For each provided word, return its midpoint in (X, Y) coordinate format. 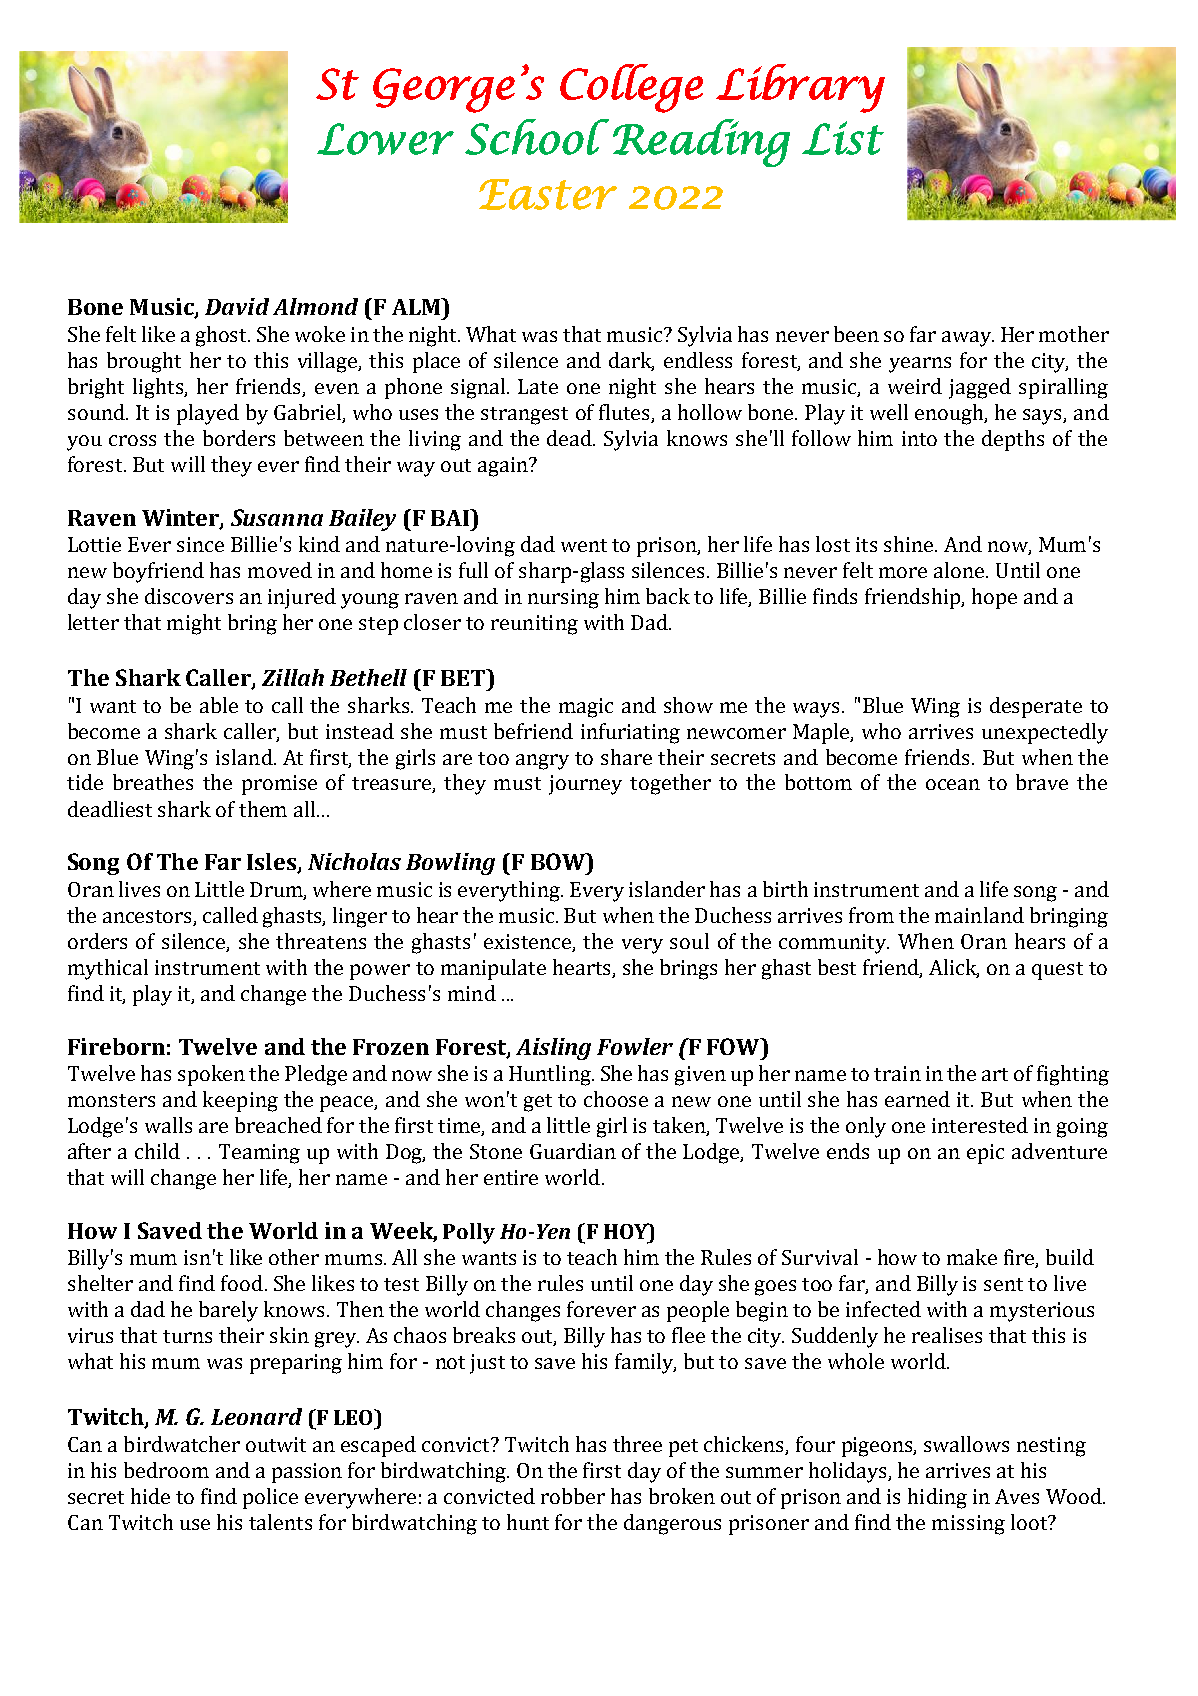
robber (573, 1496)
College (631, 88)
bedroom (166, 1470)
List (843, 138)
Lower (385, 139)
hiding (937, 1498)
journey (585, 785)
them (263, 809)
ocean (953, 784)
